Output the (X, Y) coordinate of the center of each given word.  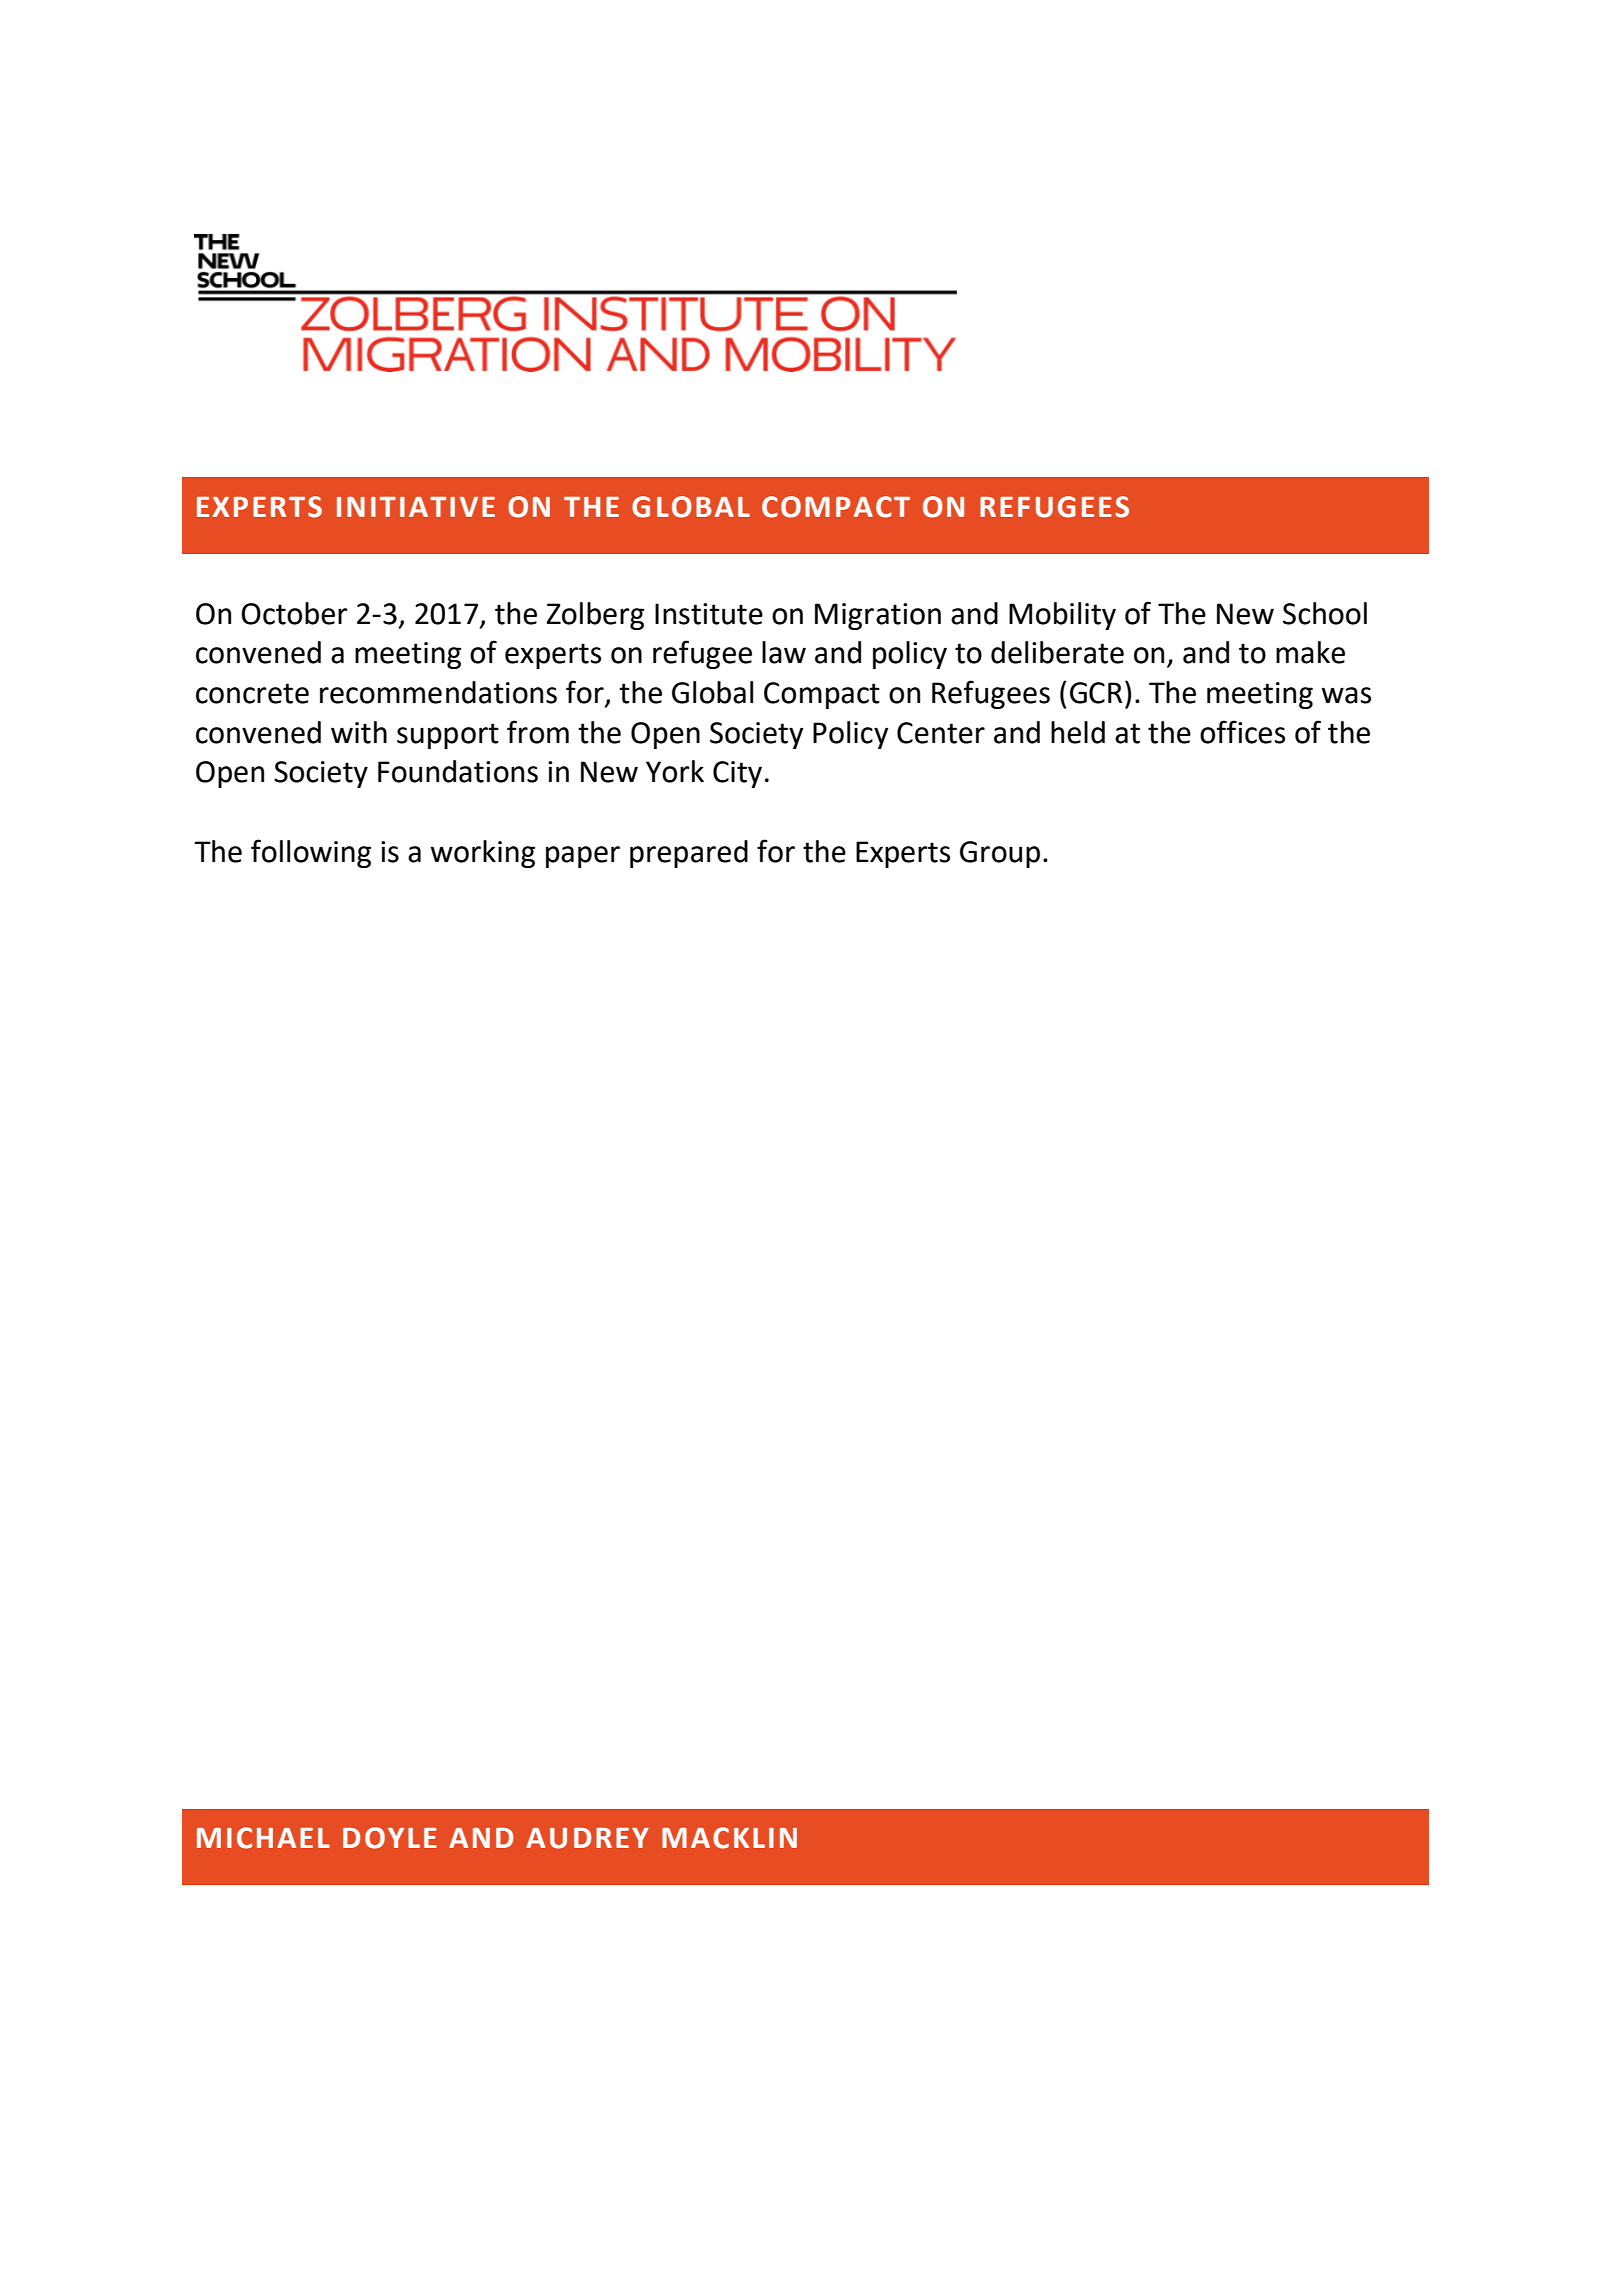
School (1325, 613)
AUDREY (587, 1838)
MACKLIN (729, 1838)
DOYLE (390, 1838)
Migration (878, 616)
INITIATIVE (416, 507)
